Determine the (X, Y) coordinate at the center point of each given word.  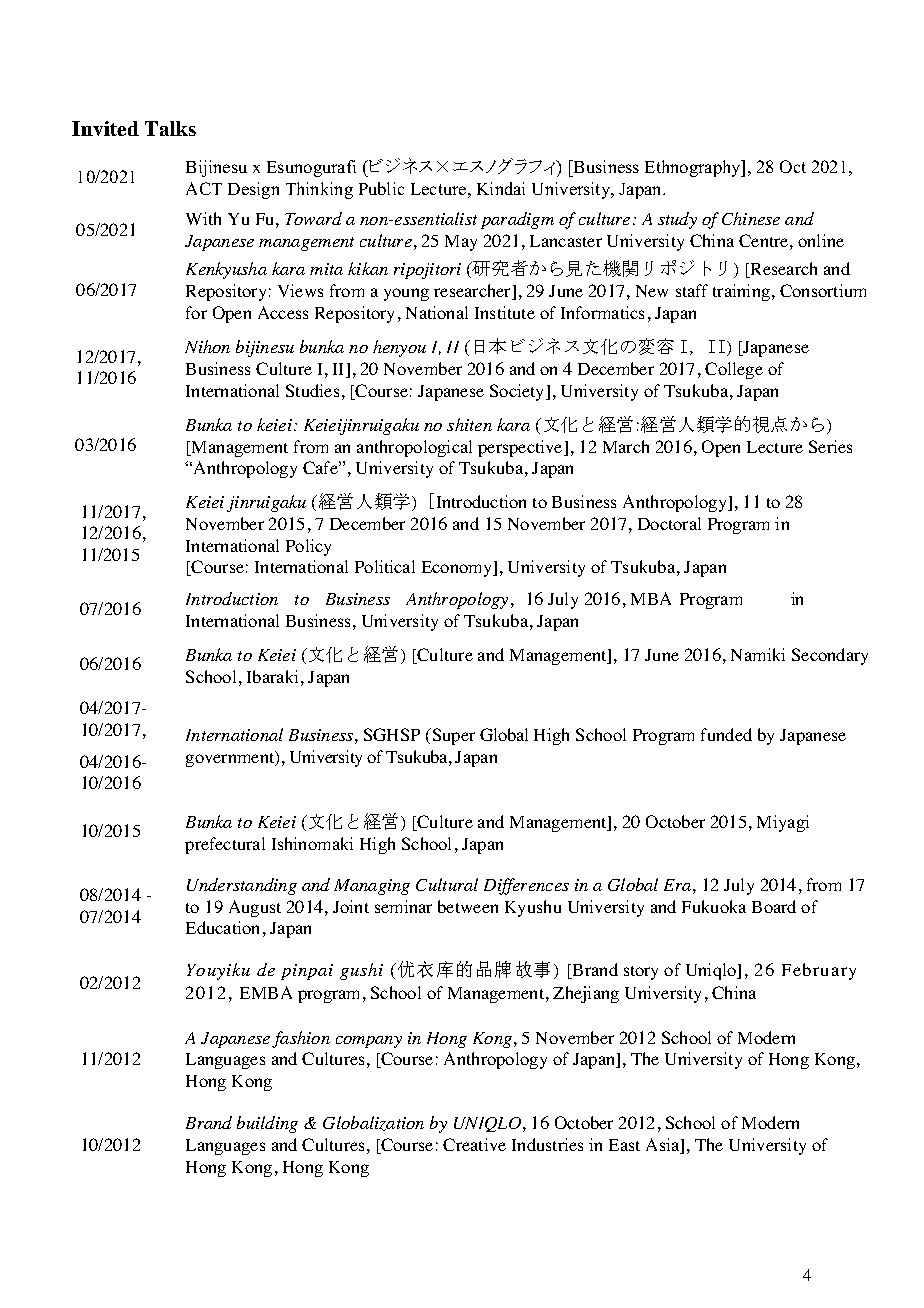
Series (830, 446)
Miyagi (783, 823)
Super (452, 736)
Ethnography (694, 168)
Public (381, 188)
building (267, 1124)
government (231, 759)
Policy (308, 547)
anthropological (414, 448)
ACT (204, 188)
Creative (474, 1144)
